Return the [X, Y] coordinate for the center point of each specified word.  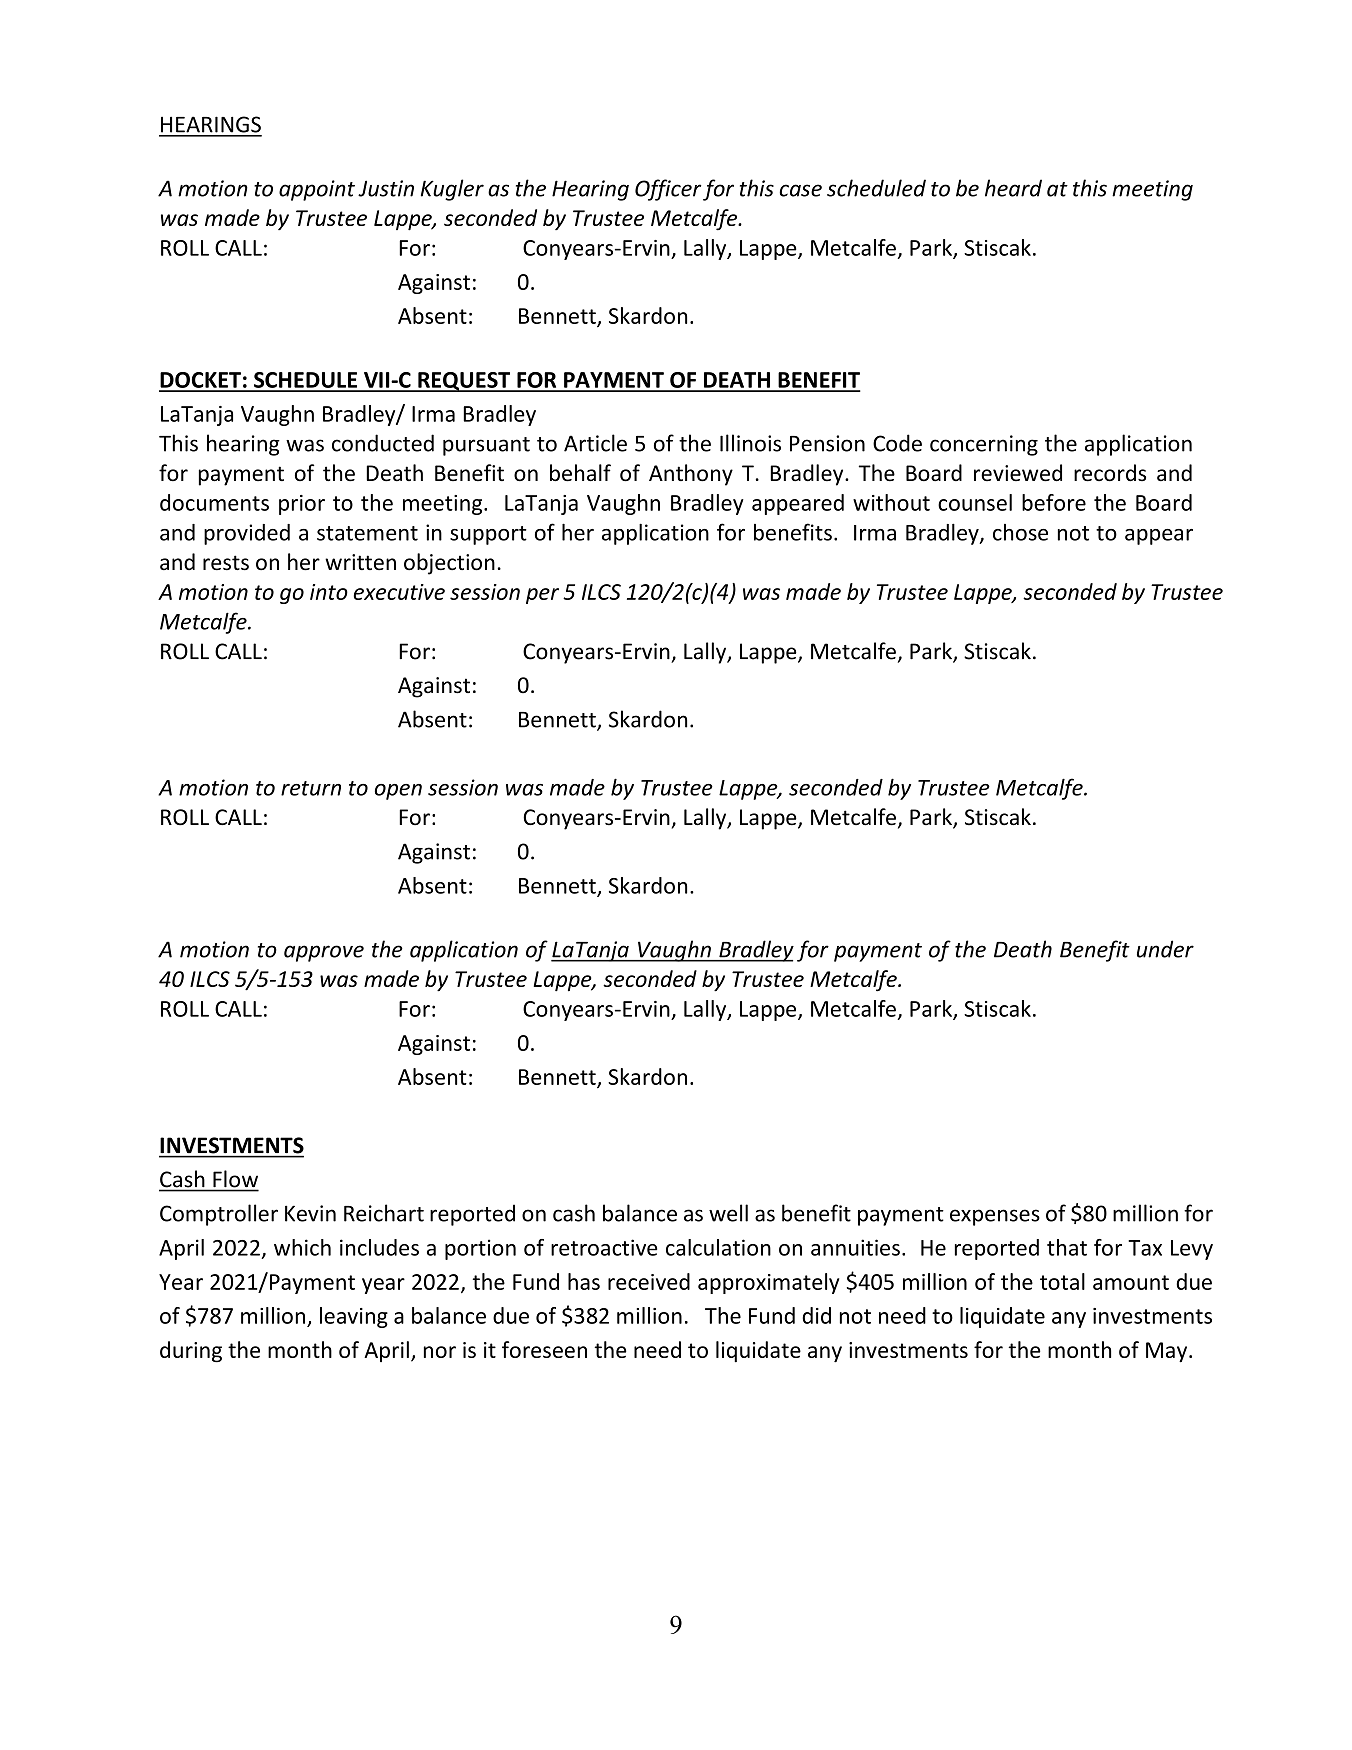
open [398, 792]
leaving [354, 1317]
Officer [668, 190]
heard [1013, 188]
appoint [317, 190]
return [311, 788]
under [1165, 949]
